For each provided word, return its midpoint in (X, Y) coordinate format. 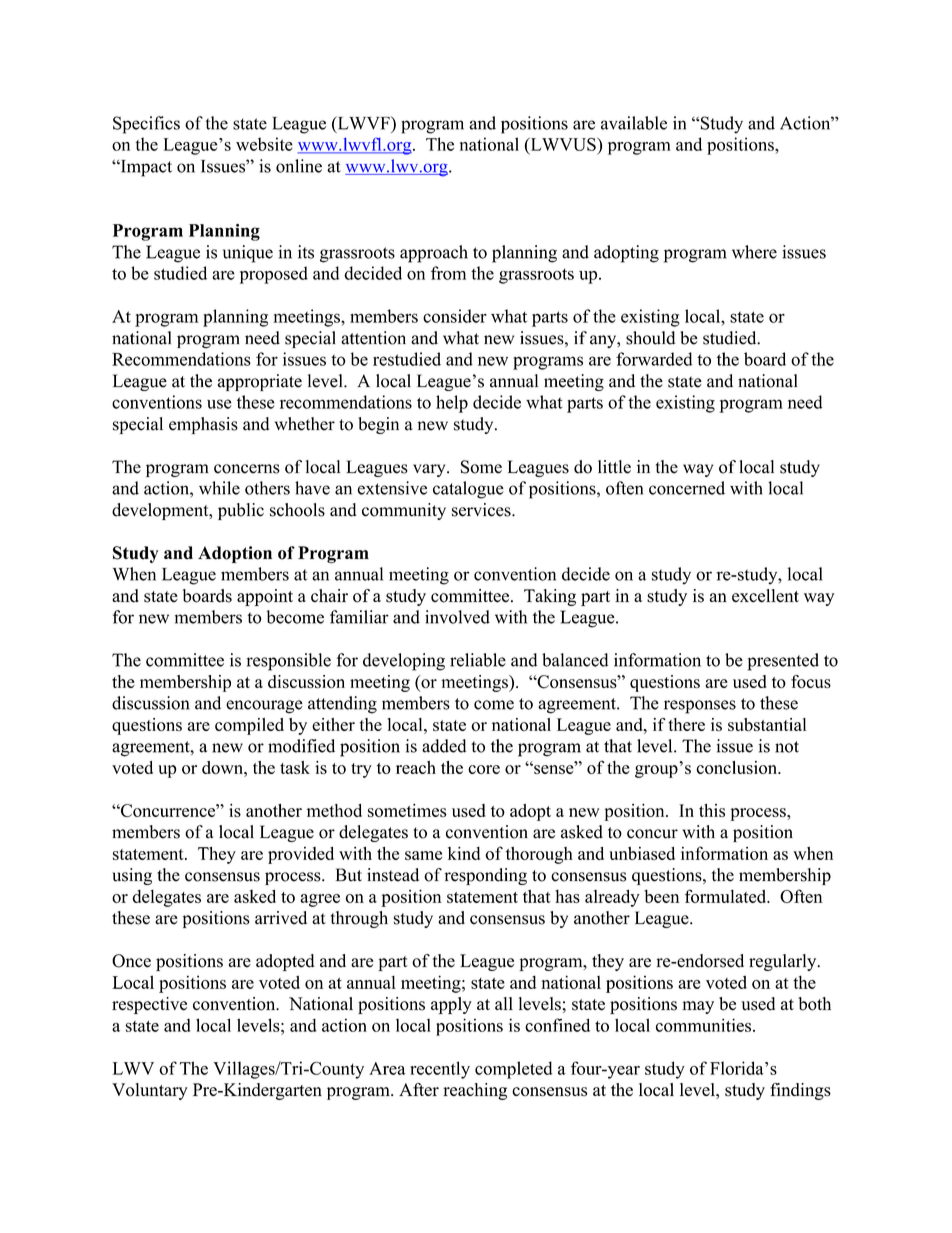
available (634, 123)
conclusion (737, 767)
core (484, 769)
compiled (249, 726)
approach (434, 254)
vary (430, 470)
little (614, 467)
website (264, 144)
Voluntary (150, 1091)
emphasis (203, 425)
